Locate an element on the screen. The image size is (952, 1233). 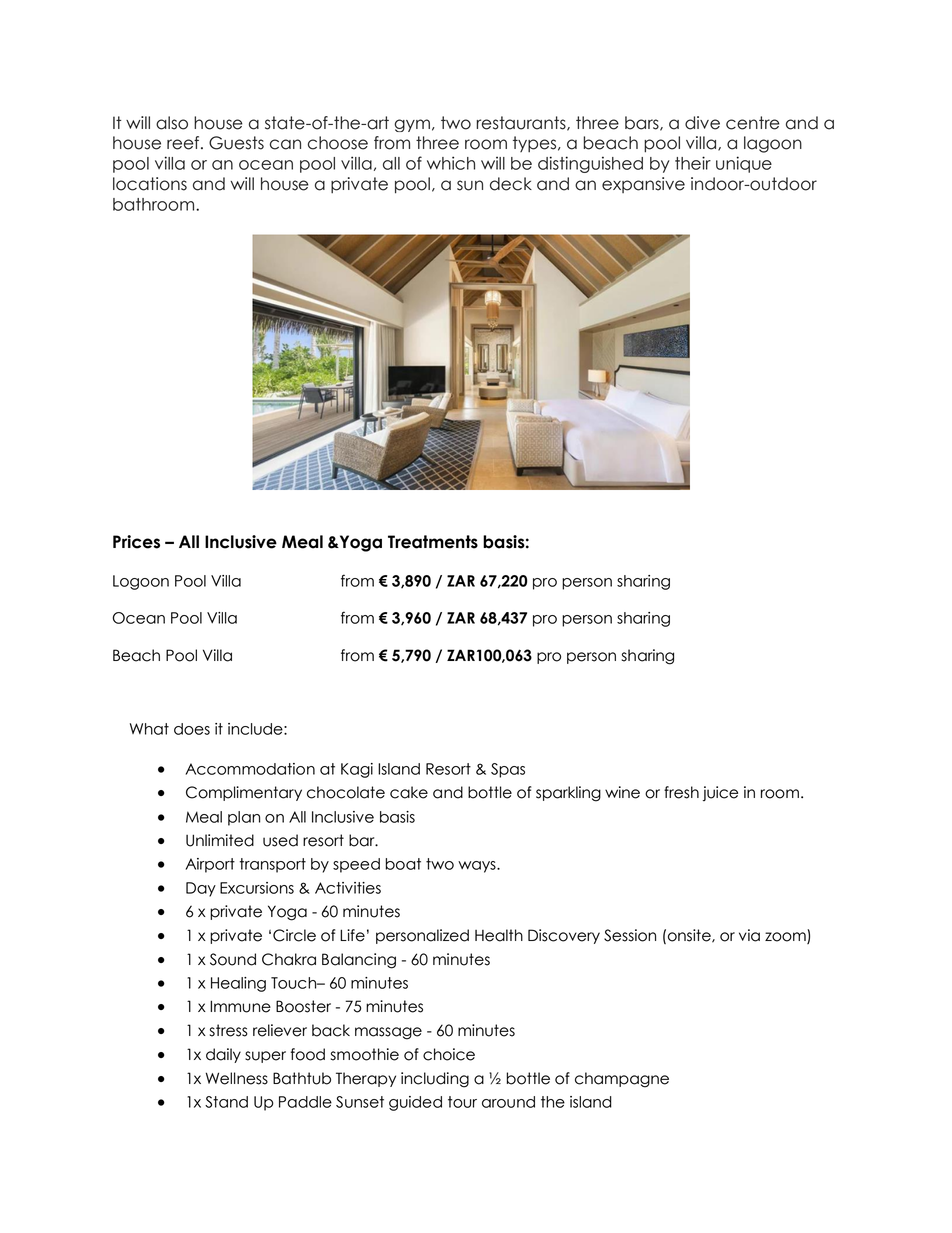
fresh is located at coordinates (681, 792).
